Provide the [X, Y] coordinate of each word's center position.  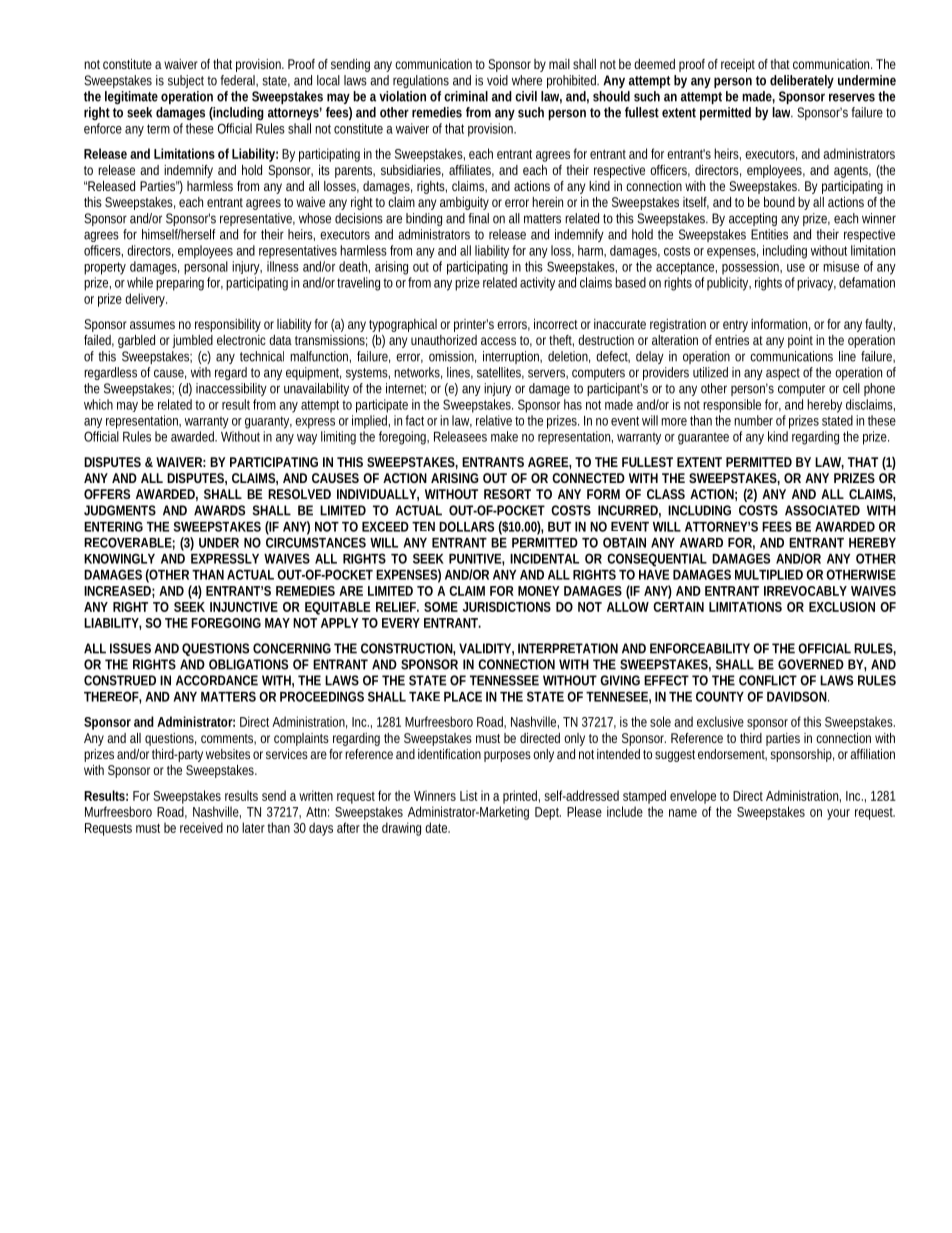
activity [537, 284]
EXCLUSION [842, 607]
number [753, 420]
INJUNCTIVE [244, 607]
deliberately [802, 81]
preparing [180, 284]
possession [752, 268]
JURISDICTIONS [506, 607]
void [497, 80]
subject [188, 81]
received [201, 827]
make [504, 436]
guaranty [268, 422]
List [469, 795]
